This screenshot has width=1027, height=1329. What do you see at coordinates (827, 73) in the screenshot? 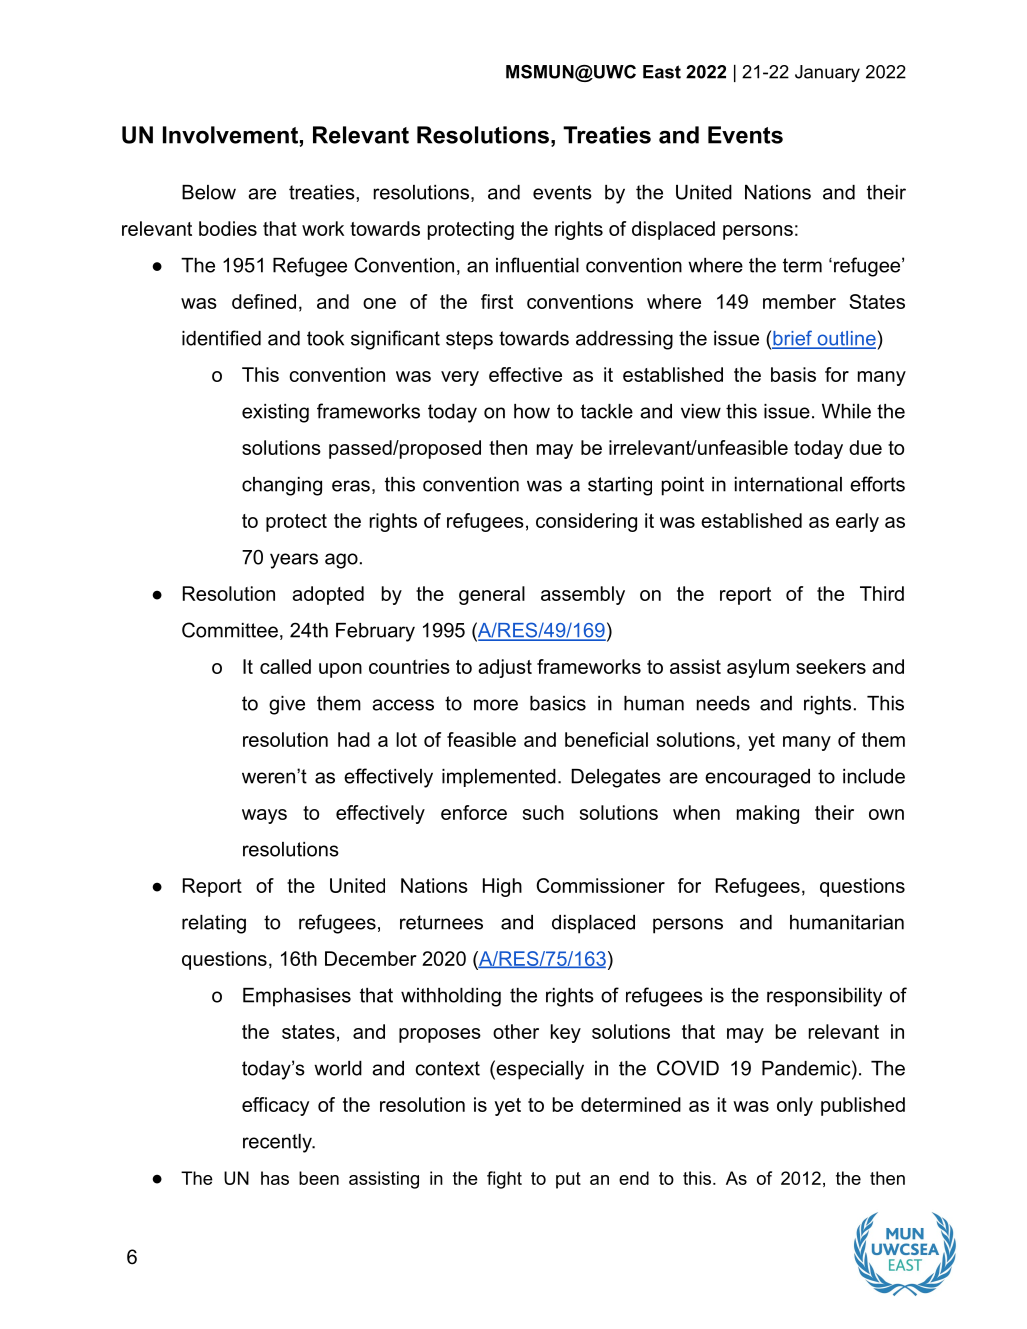
I see `January` at bounding box center [827, 73].
